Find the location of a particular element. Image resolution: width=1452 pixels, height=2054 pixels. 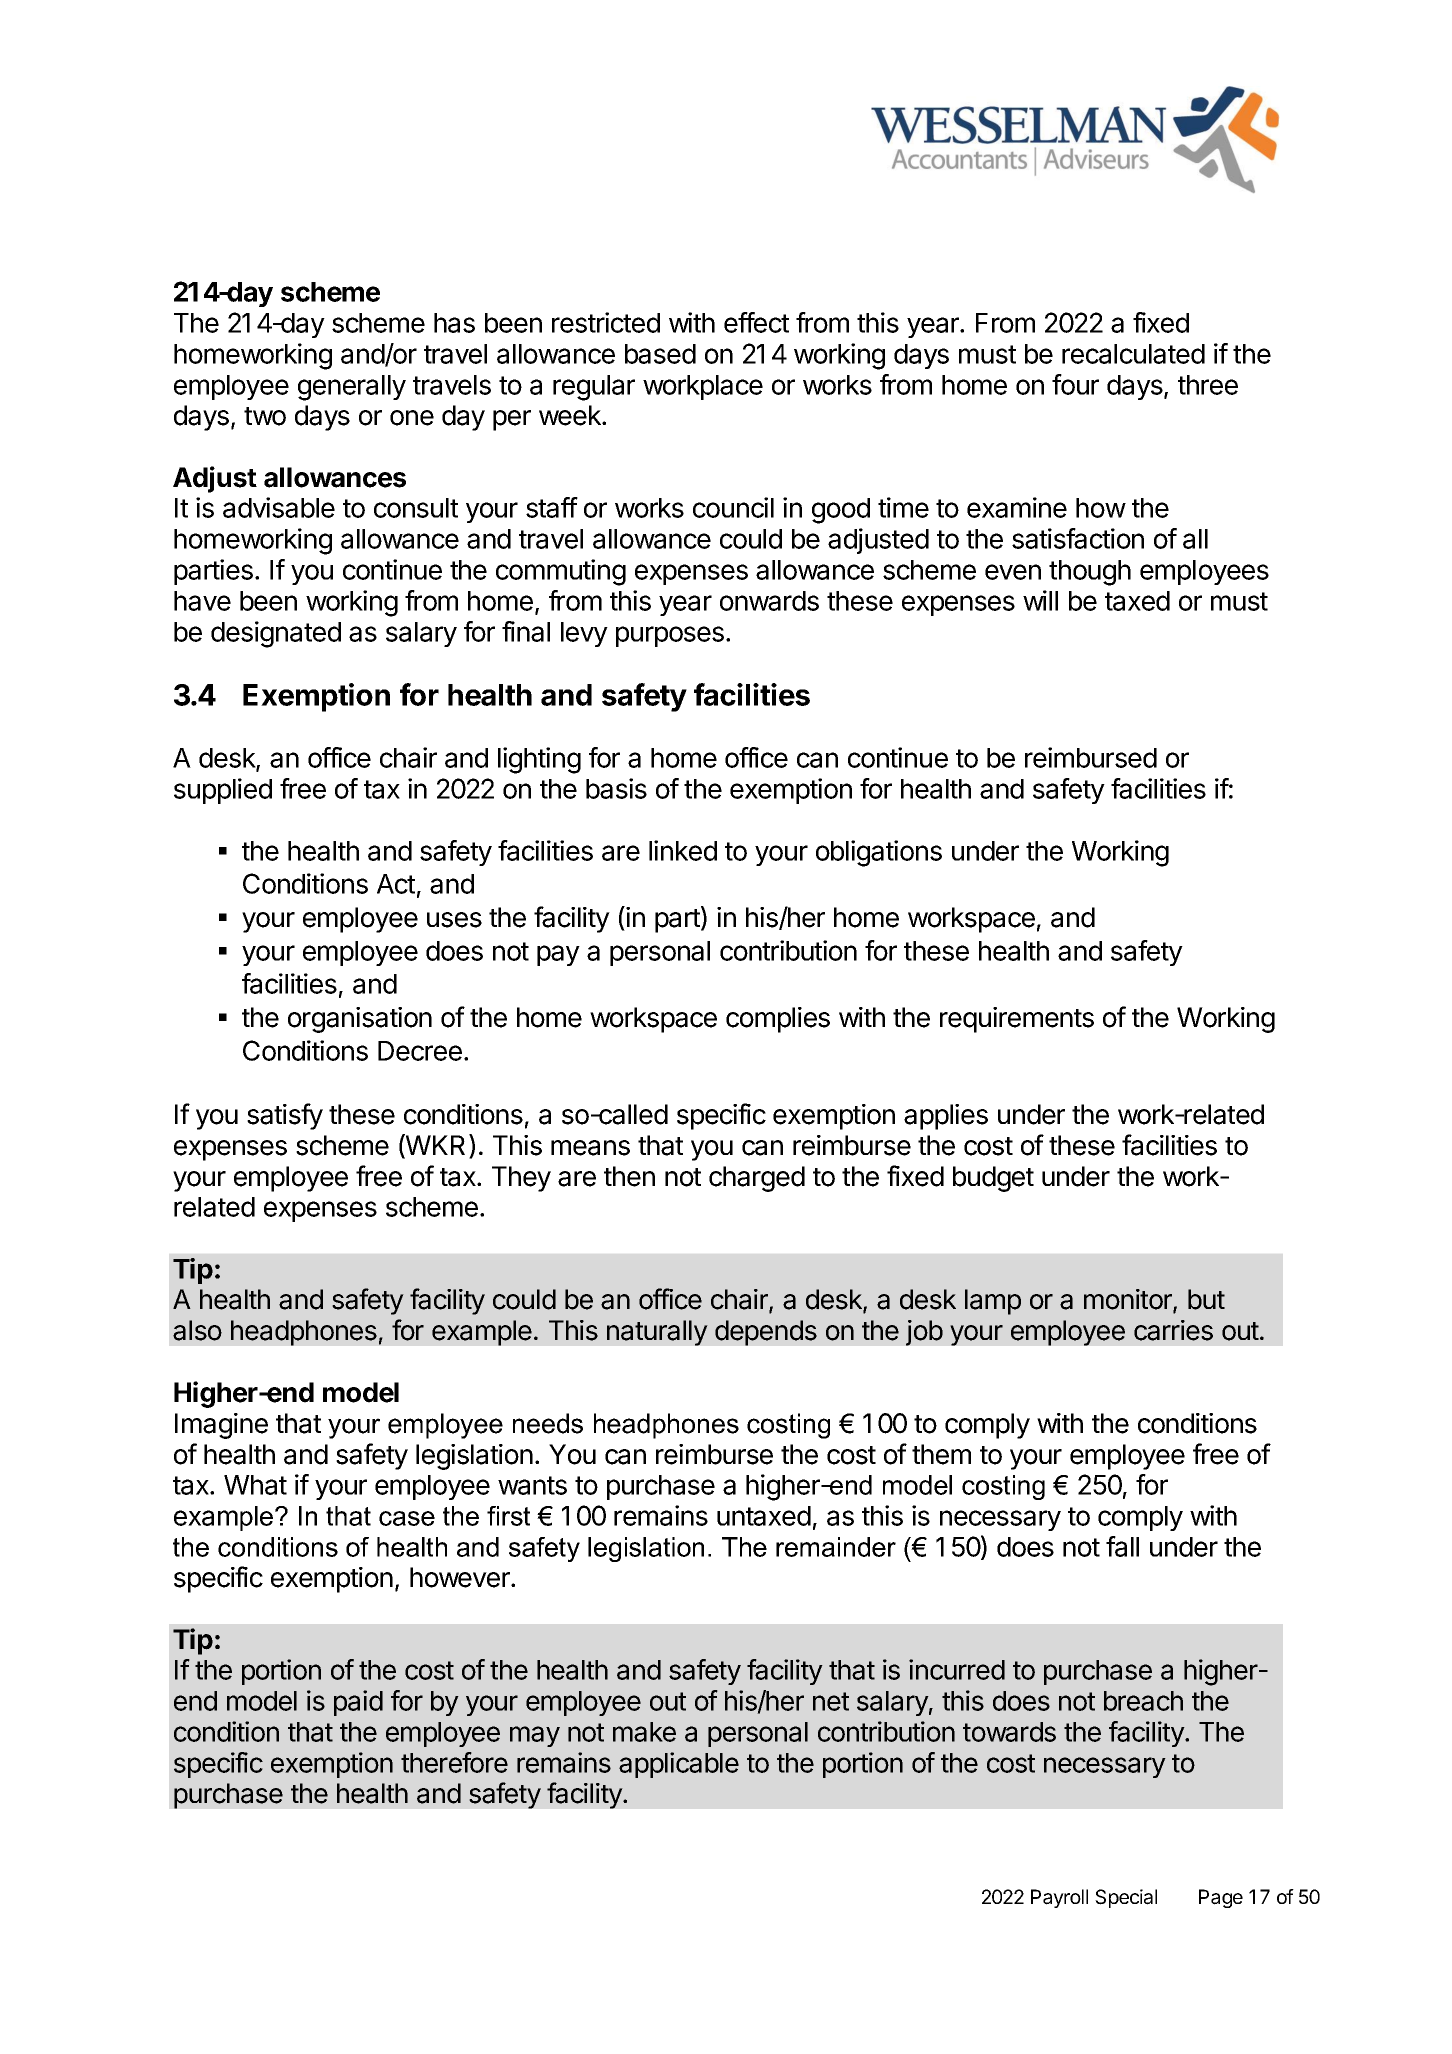

four is located at coordinates (1075, 384).
